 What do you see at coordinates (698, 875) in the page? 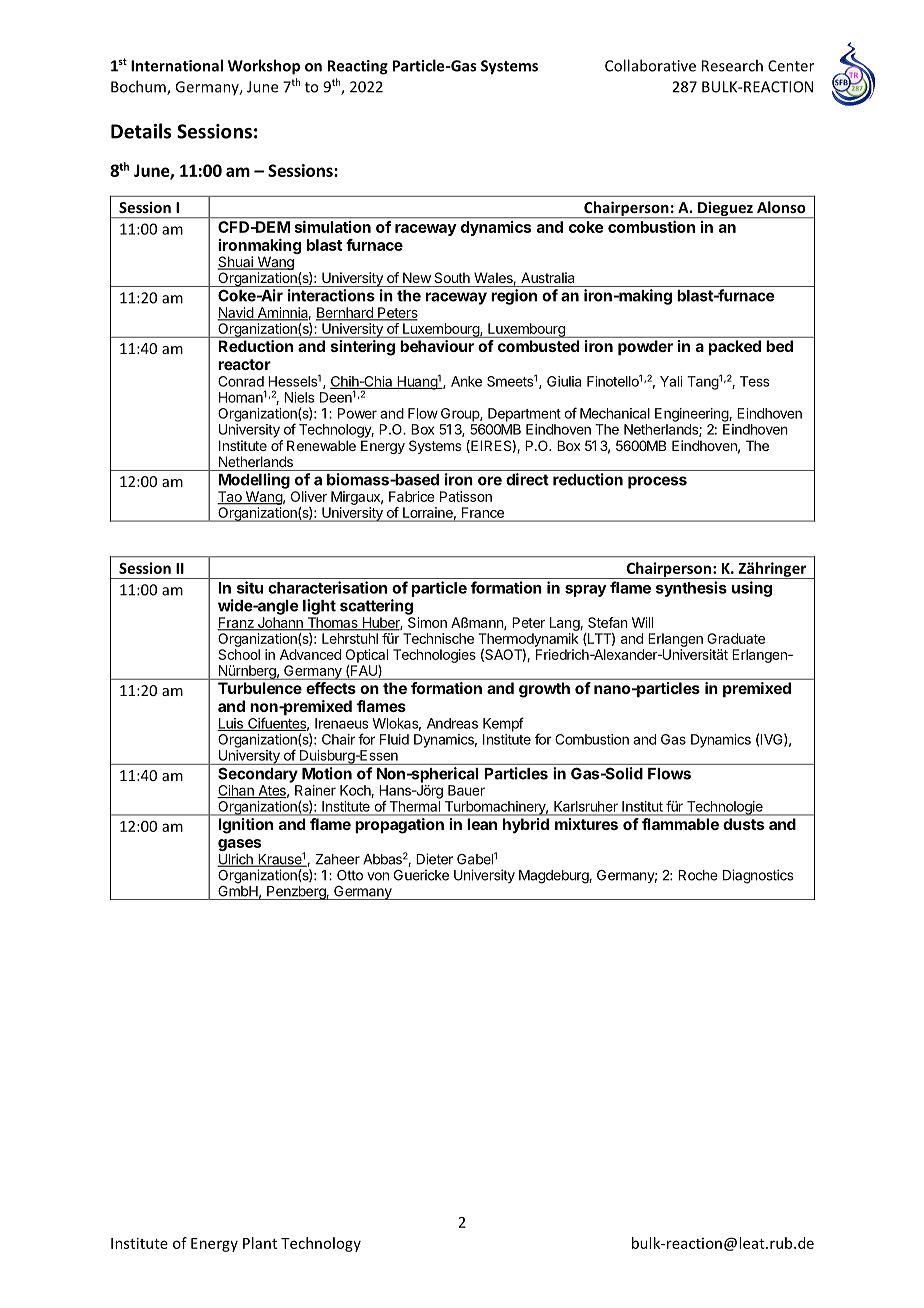
I see `Roche` at bounding box center [698, 875].
